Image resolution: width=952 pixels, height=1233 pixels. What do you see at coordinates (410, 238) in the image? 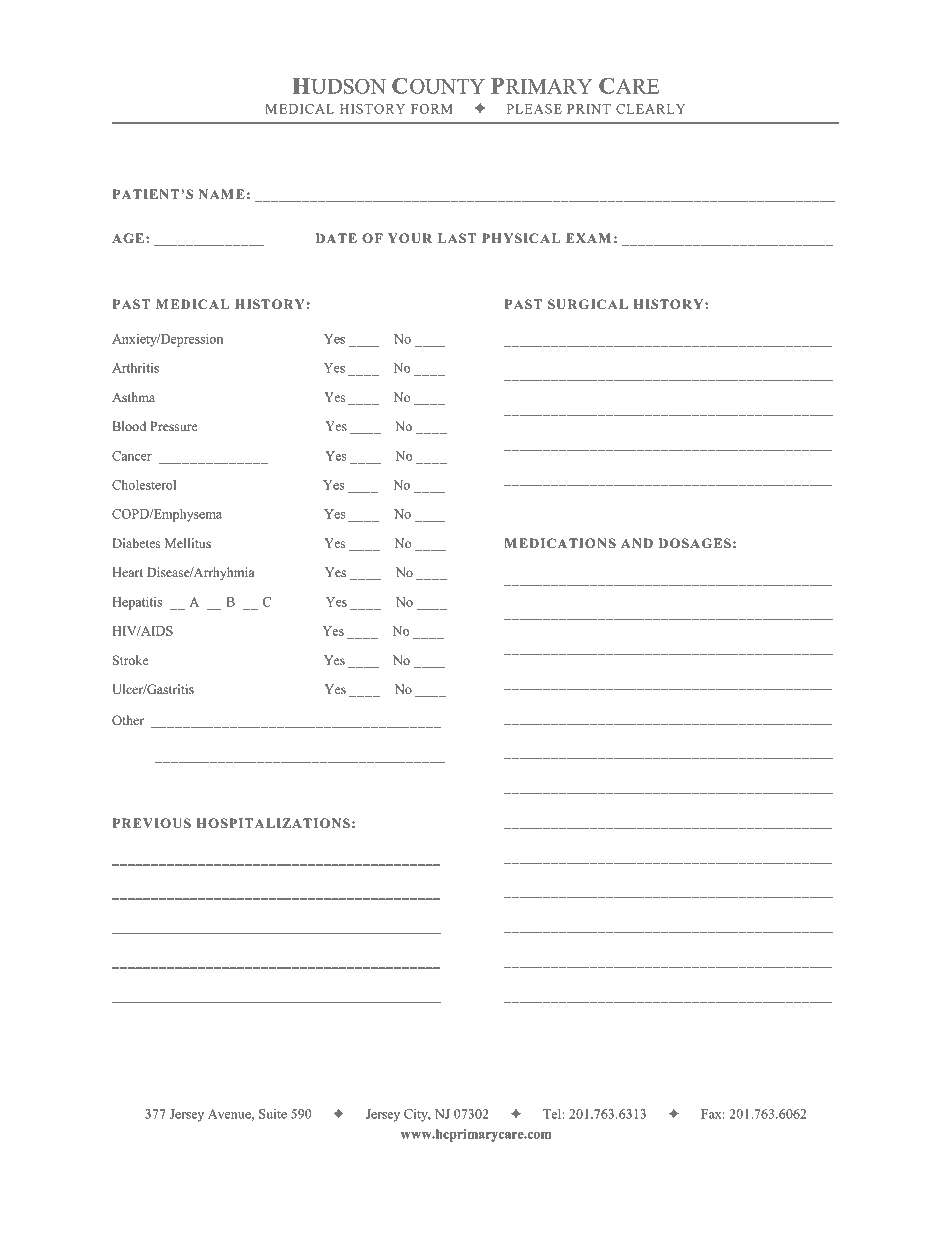
I see `YOUR` at bounding box center [410, 238].
